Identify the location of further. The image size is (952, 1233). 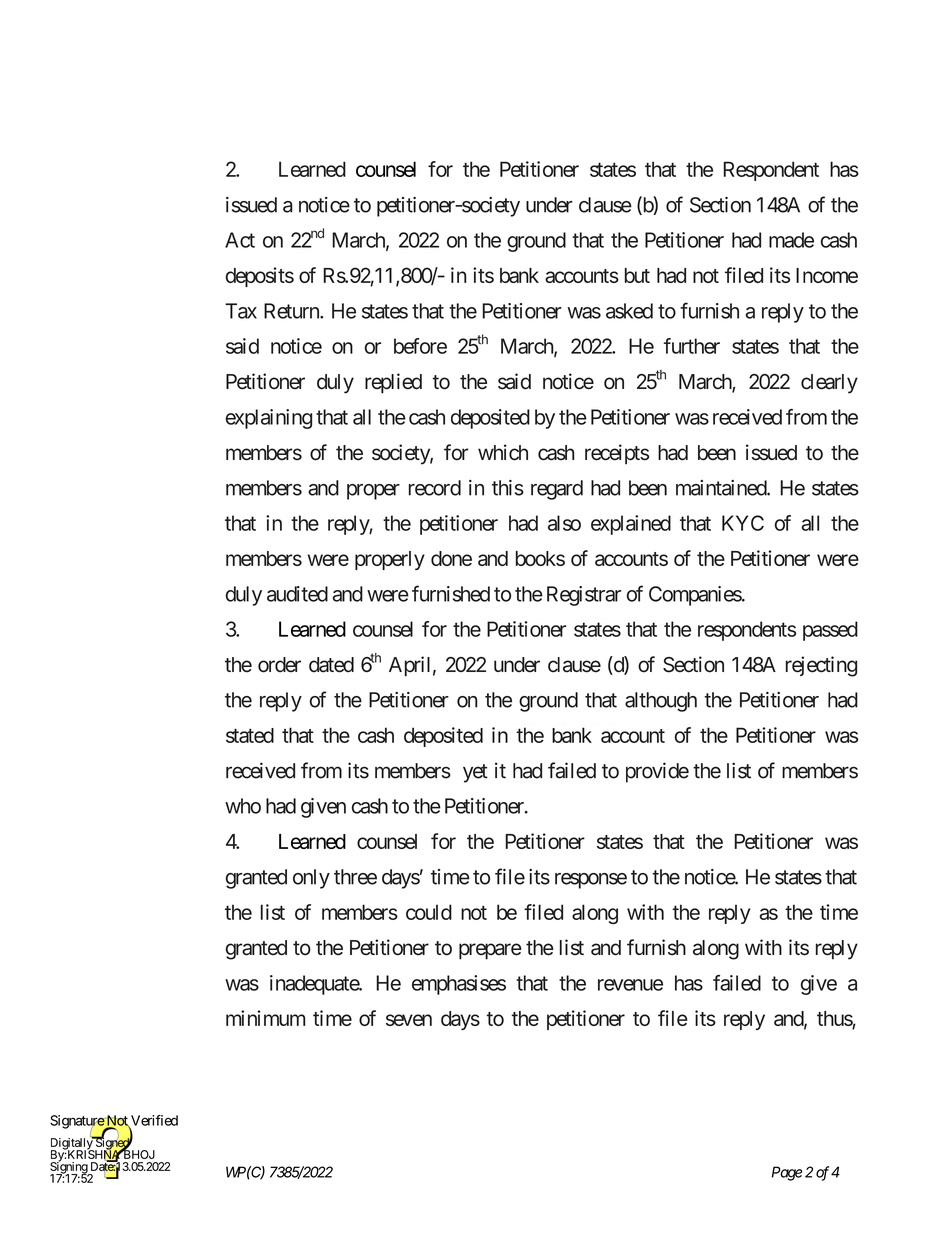
(692, 346).
